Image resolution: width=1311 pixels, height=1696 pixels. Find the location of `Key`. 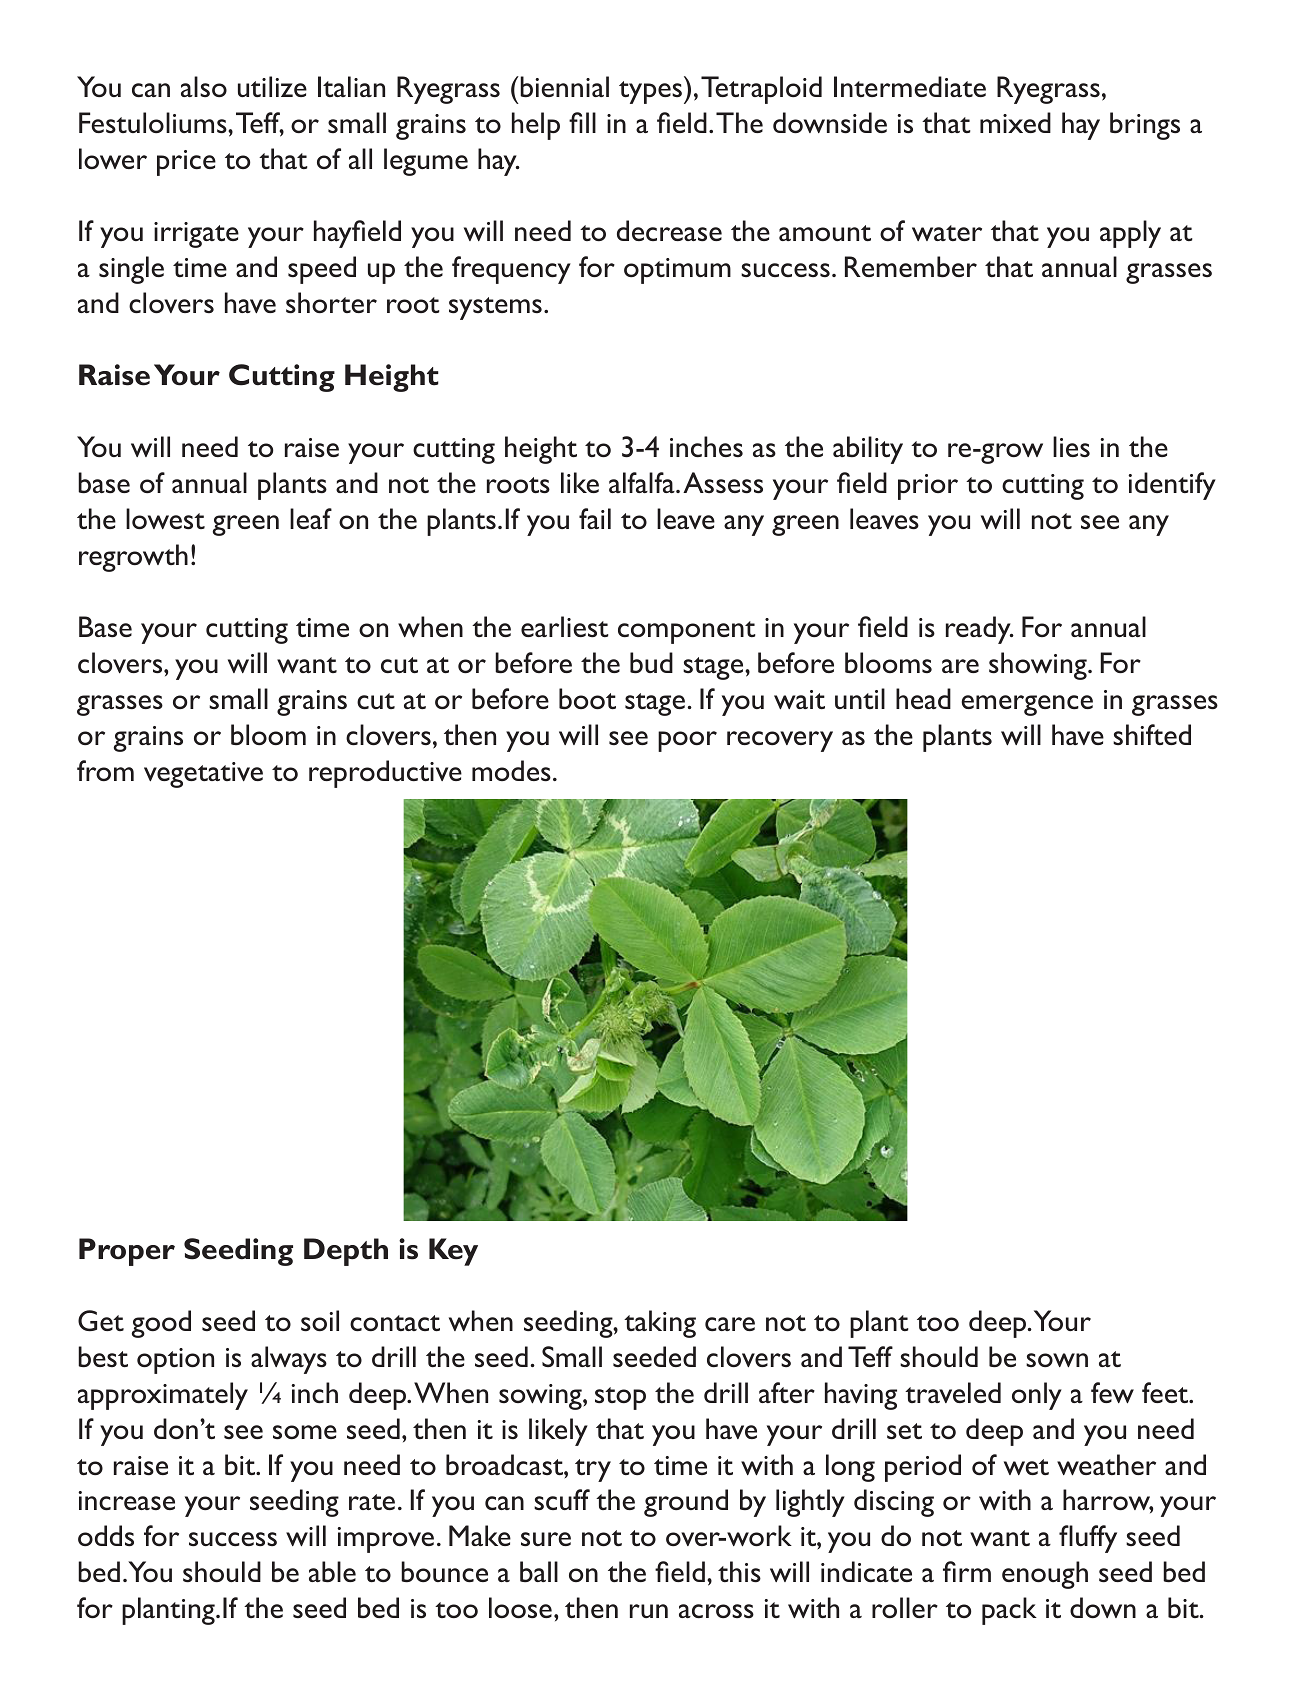

Key is located at coordinates (453, 1252).
